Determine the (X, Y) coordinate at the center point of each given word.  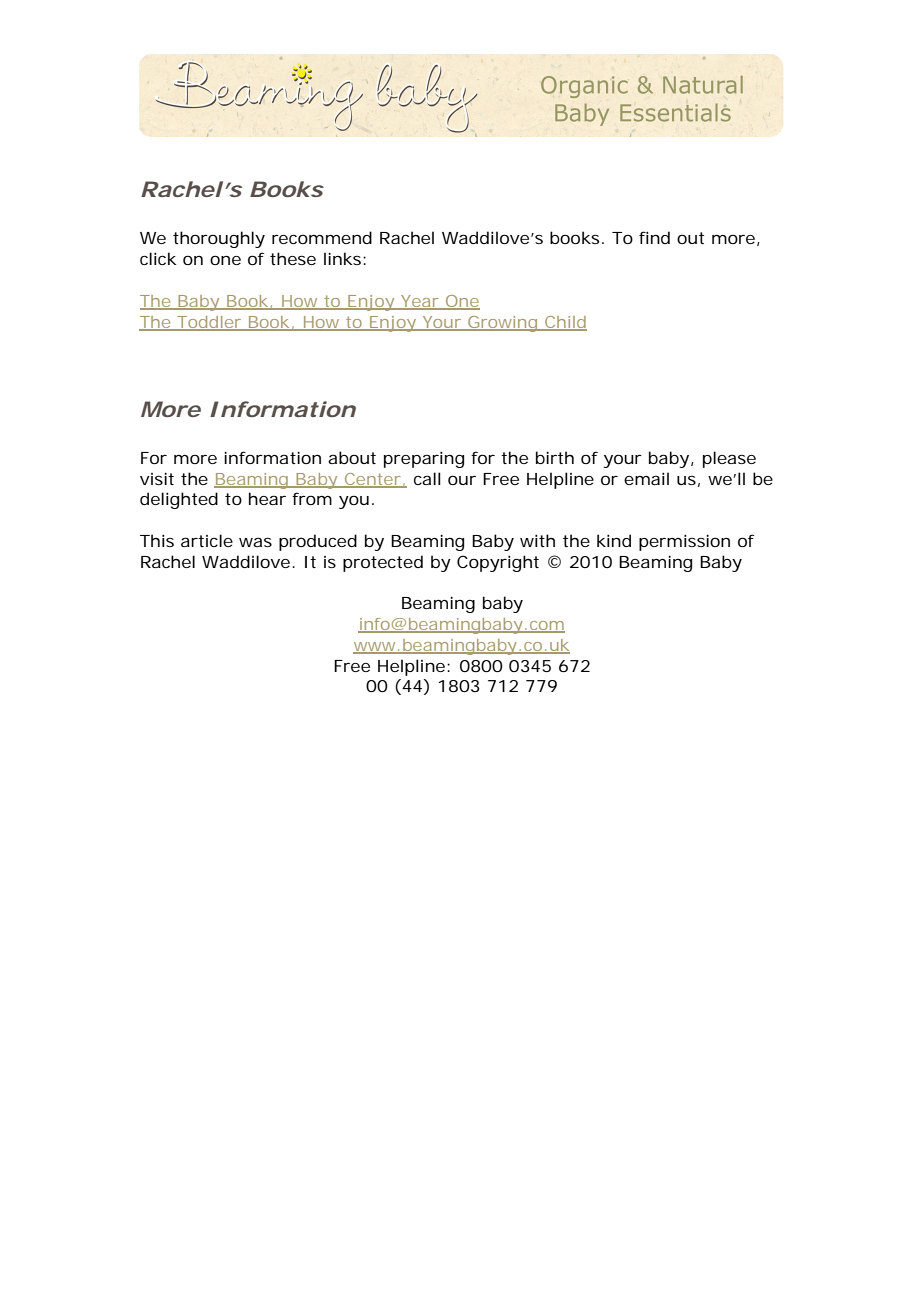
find (654, 237)
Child (565, 323)
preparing (424, 459)
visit (157, 478)
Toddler (209, 323)
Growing (502, 324)
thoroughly (219, 239)
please (729, 459)
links (344, 258)
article (207, 540)
